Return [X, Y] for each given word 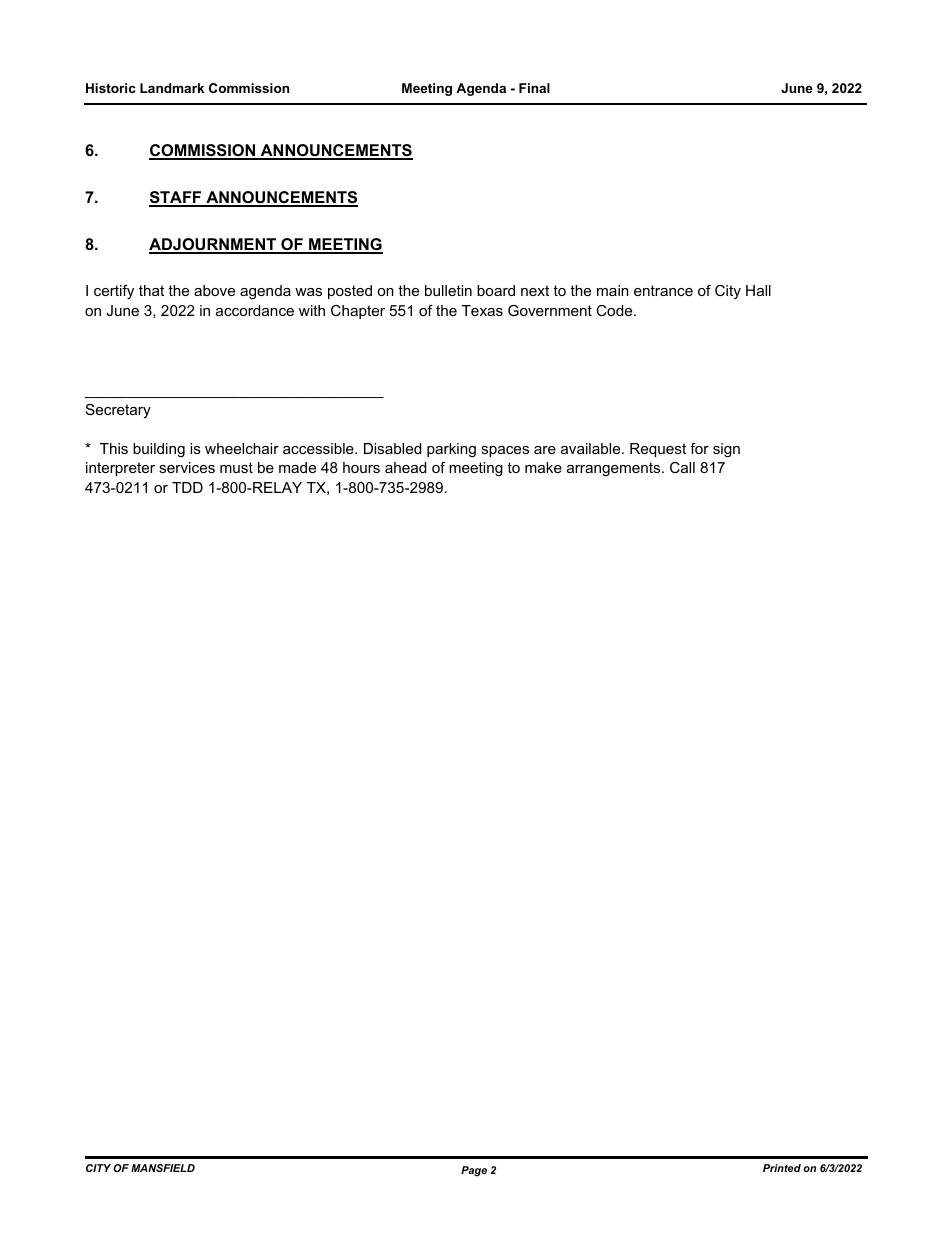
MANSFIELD [163, 1168]
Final [534, 88]
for [699, 448]
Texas [482, 310]
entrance [663, 290]
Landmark [172, 88]
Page [474, 1171]
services [187, 467]
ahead [405, 467]
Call [682, 467]
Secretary [118, 411]
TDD [187, 487]
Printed [782, 1168]
